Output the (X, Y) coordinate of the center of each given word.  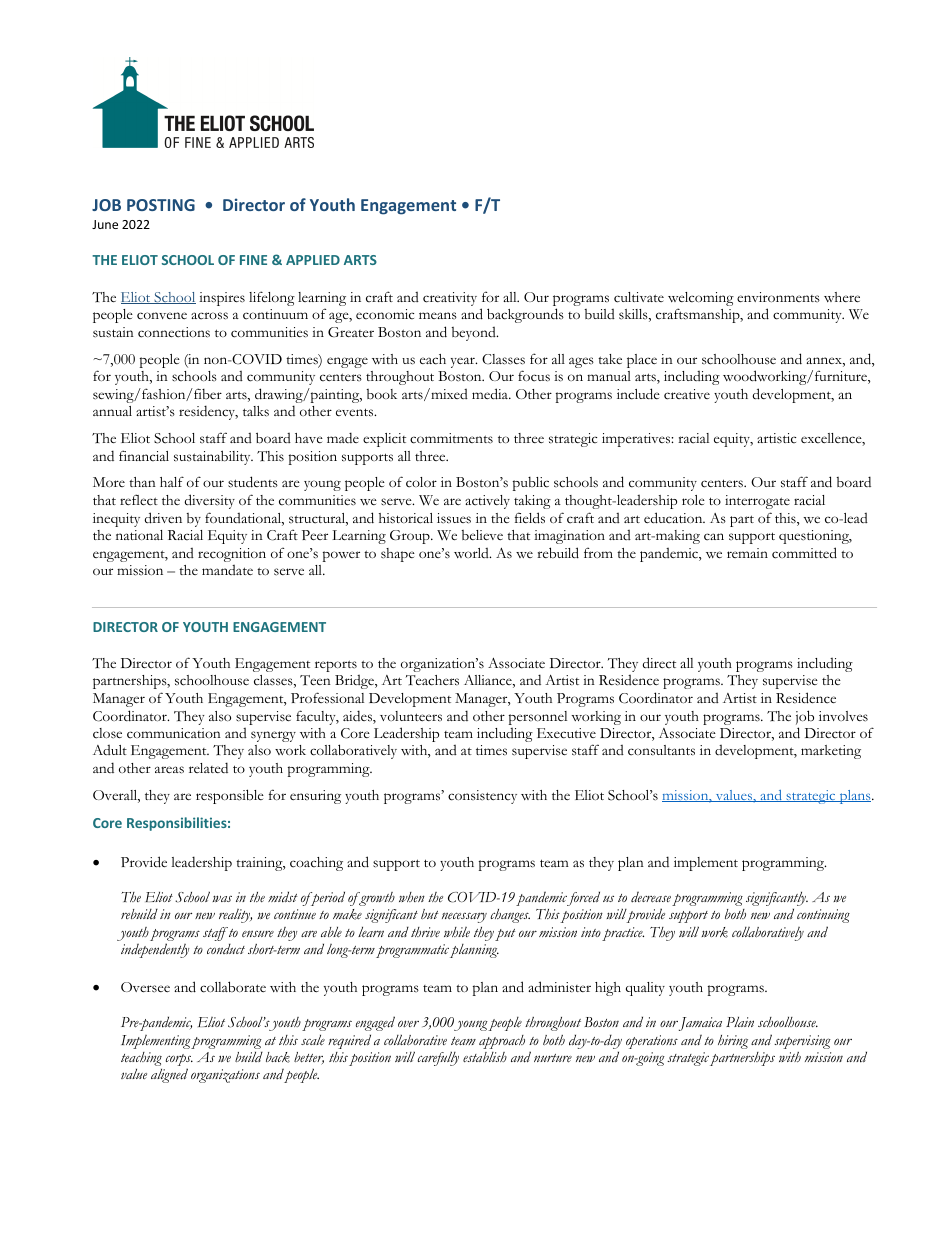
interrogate (757, 502)
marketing (831, 752)
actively (487, 502)
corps (179, 1061)
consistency (482, 797)
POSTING (161, 205)
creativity (450, 299)
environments (778, 297)
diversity (209, 501)
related (208, 767)
